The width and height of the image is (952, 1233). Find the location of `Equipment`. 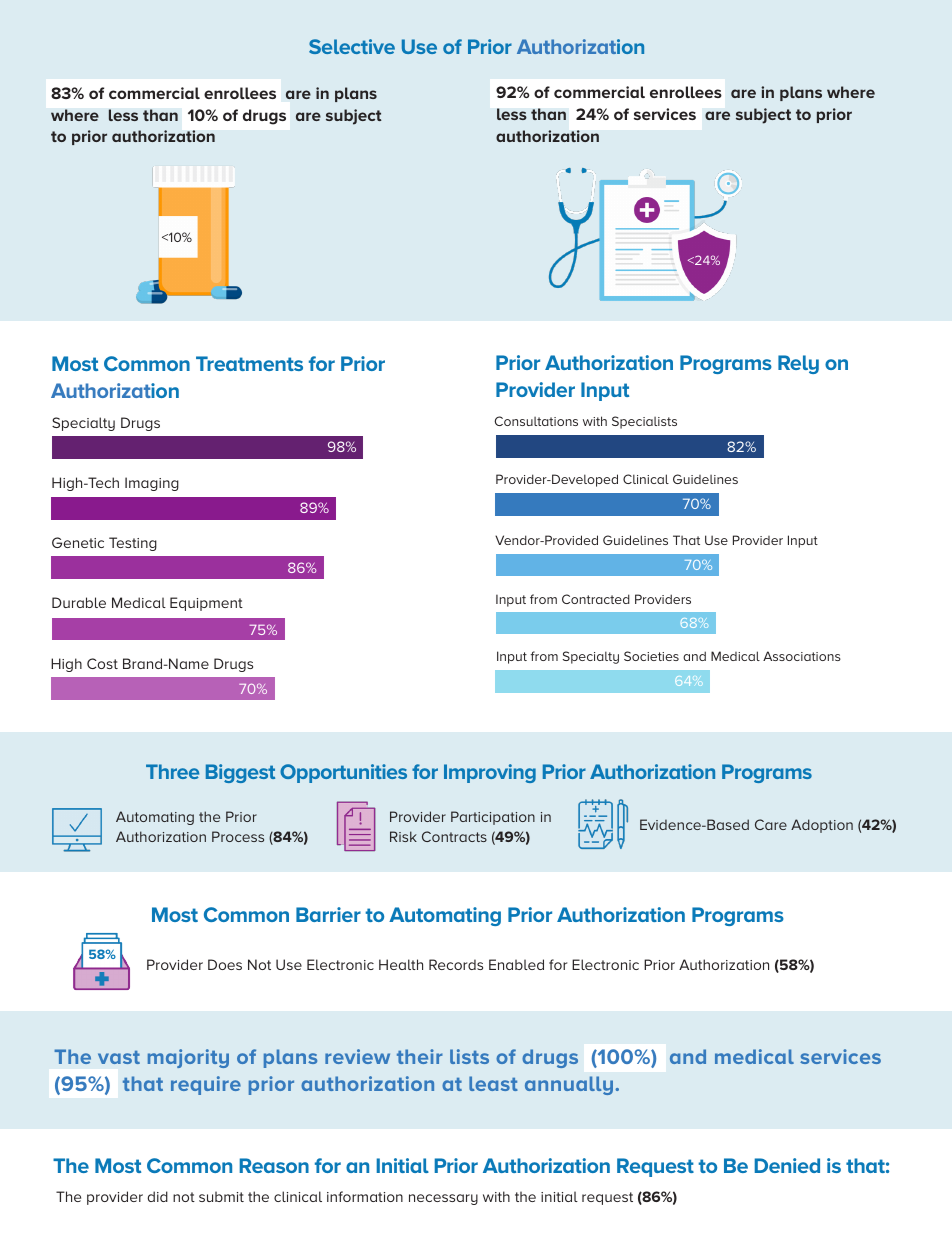

Equipment is located at coordinates (206, 604).
